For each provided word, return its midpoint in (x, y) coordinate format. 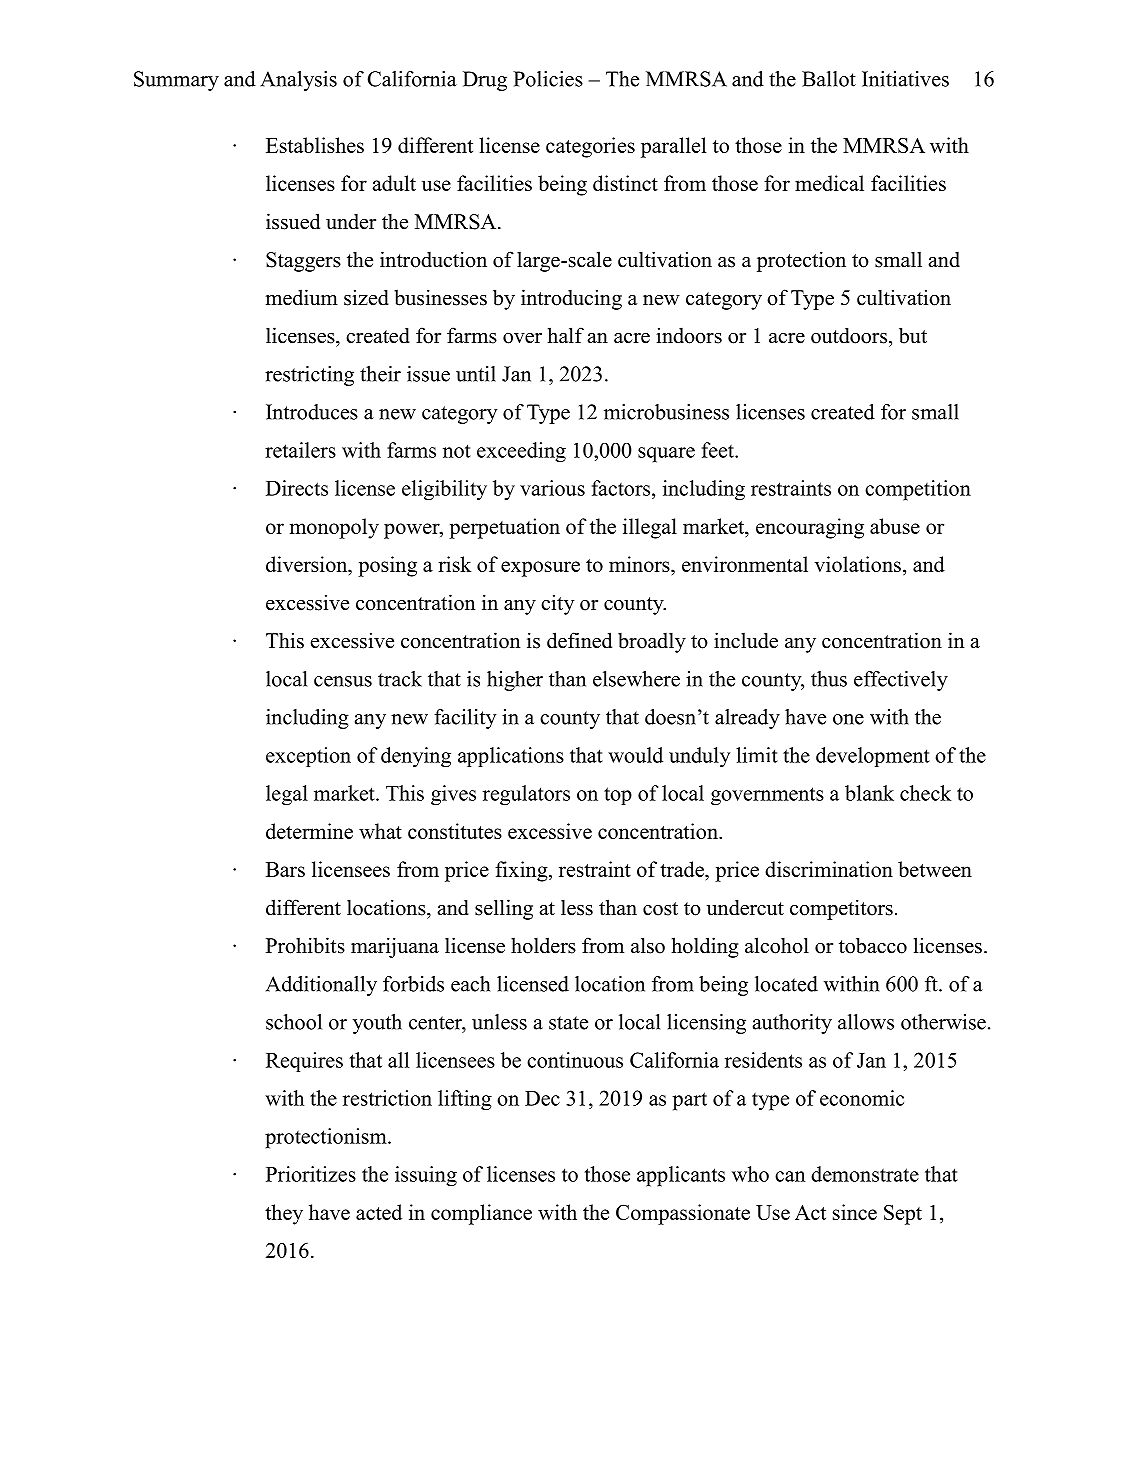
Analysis (298, 81)
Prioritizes (311, 1174)
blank (869, 793)
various (552, 488)
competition (918, 490)
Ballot (829, 79)
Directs (297, 488)
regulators (526, 795)
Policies (548, 79)
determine (309, 831)
